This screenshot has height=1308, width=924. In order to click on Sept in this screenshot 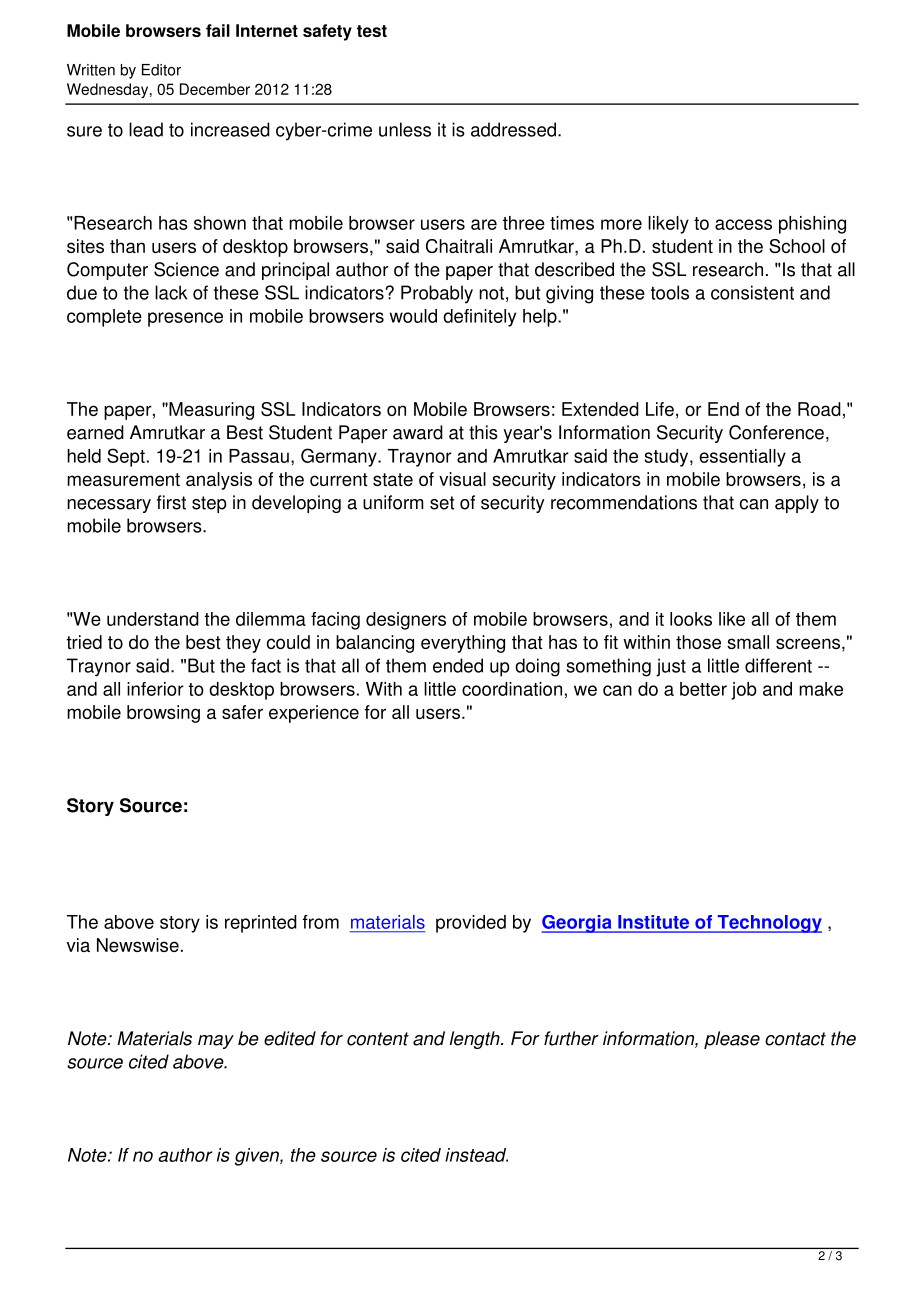, I will do `click(126, 457)`.
